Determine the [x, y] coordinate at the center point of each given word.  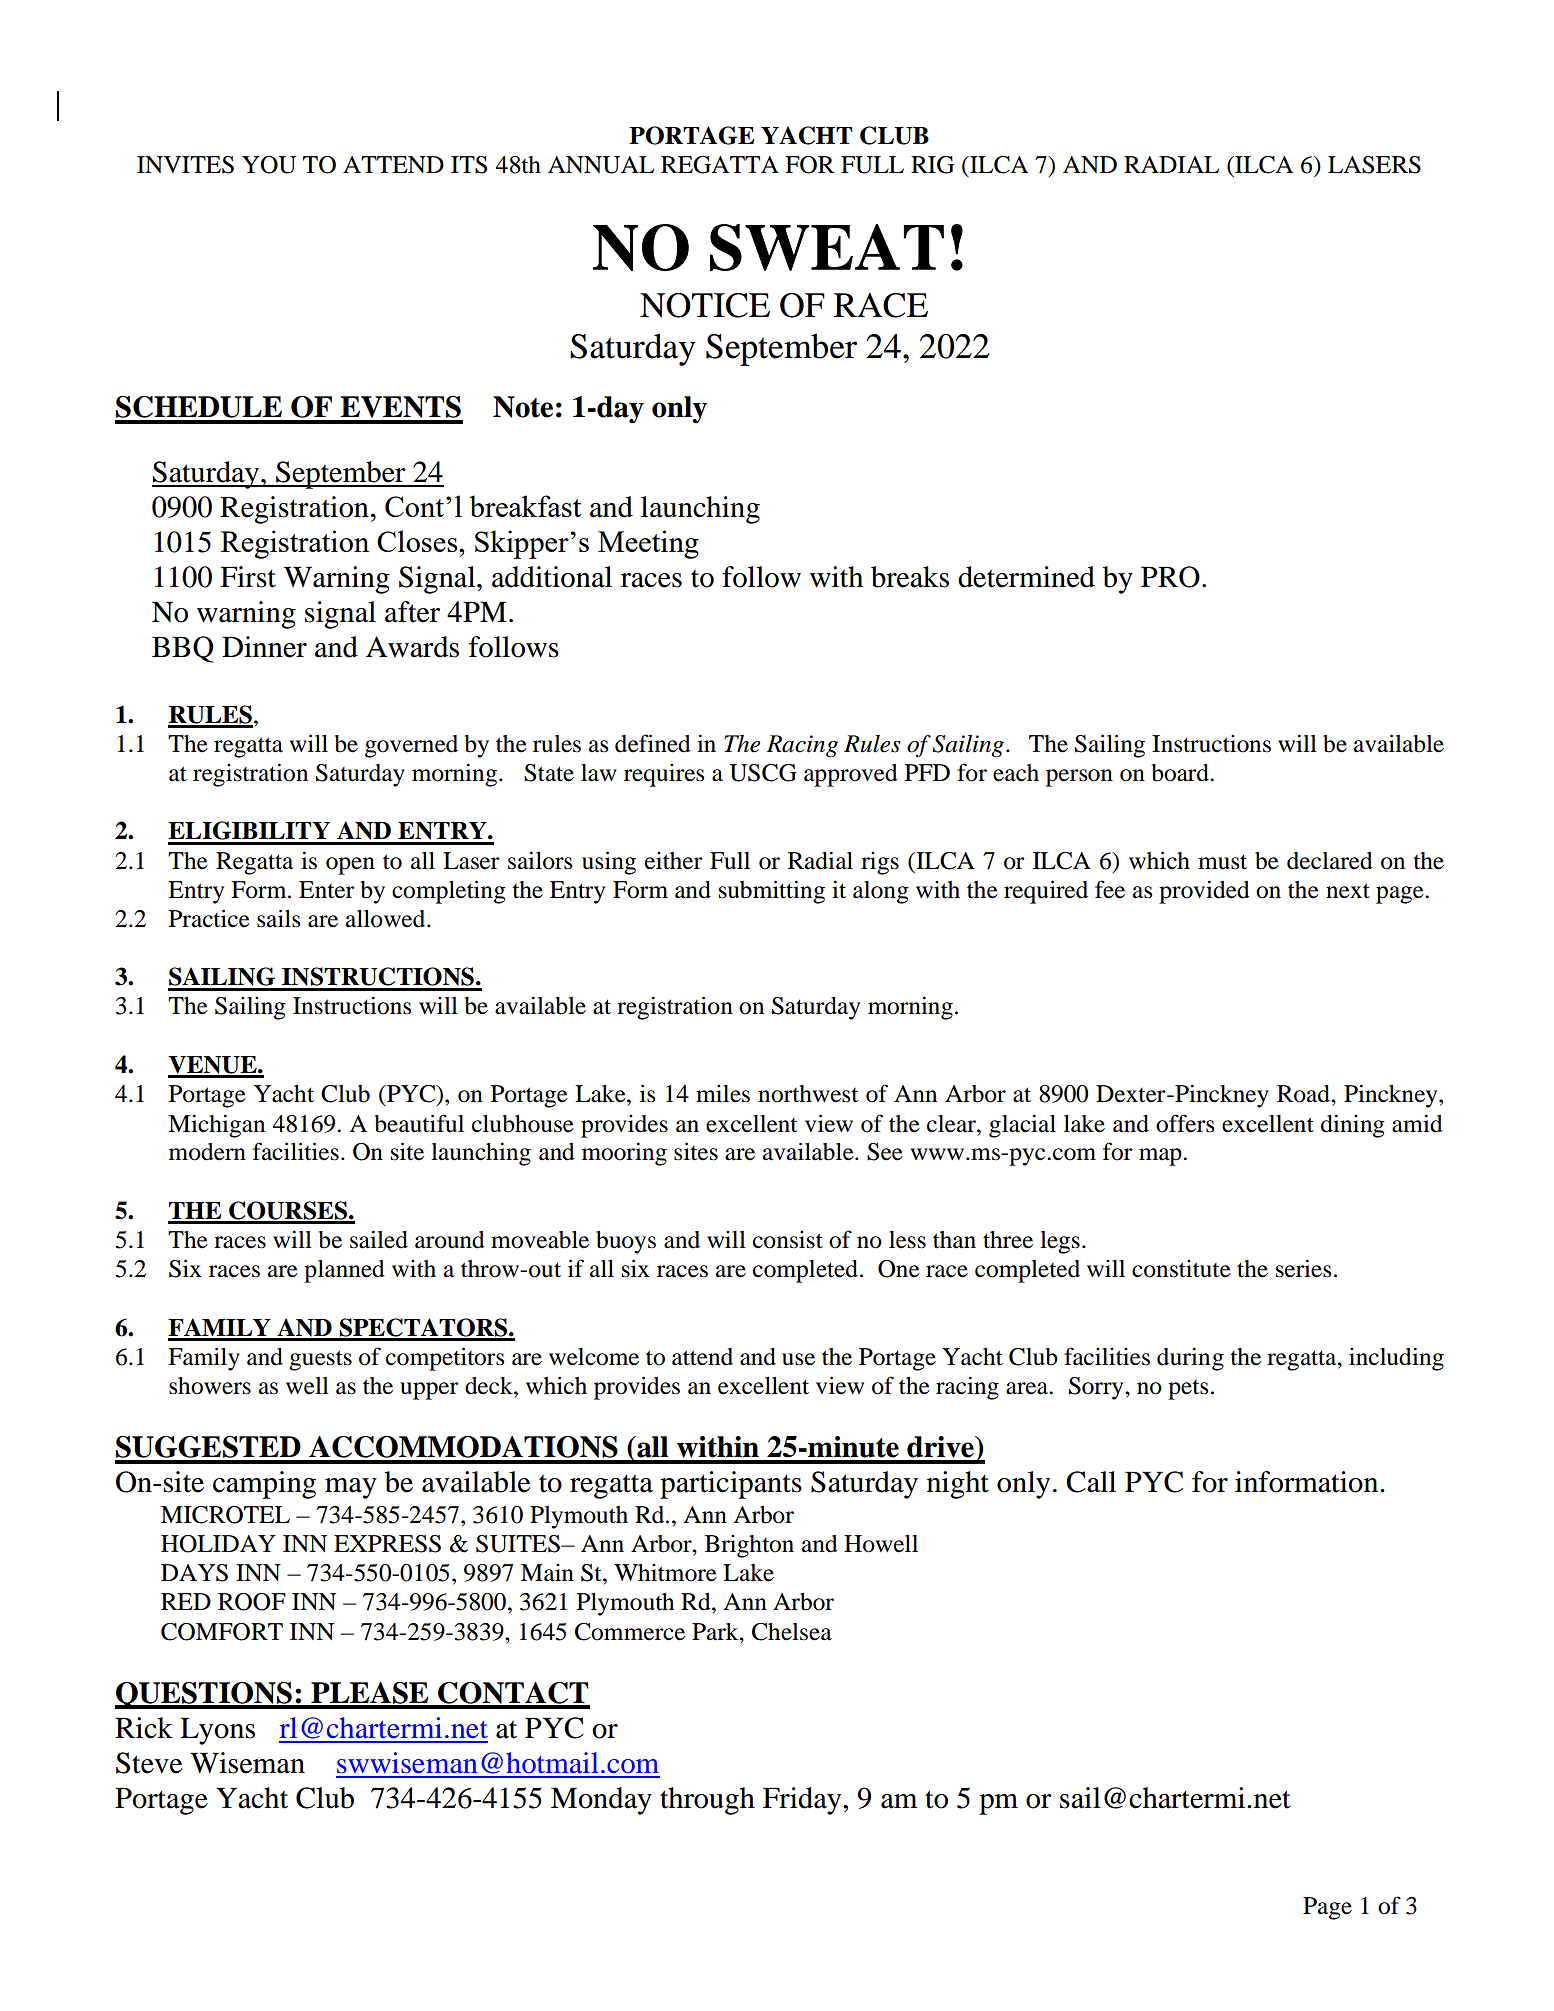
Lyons [217, 1731]
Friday [803, 1801]
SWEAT [827, 247]
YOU [269, 165]
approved [851, 775]
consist [788, 1240]
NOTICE [705, 305]
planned [344, 1271]
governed [411, 746]
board [1181, 773]
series [1303, 1268]
